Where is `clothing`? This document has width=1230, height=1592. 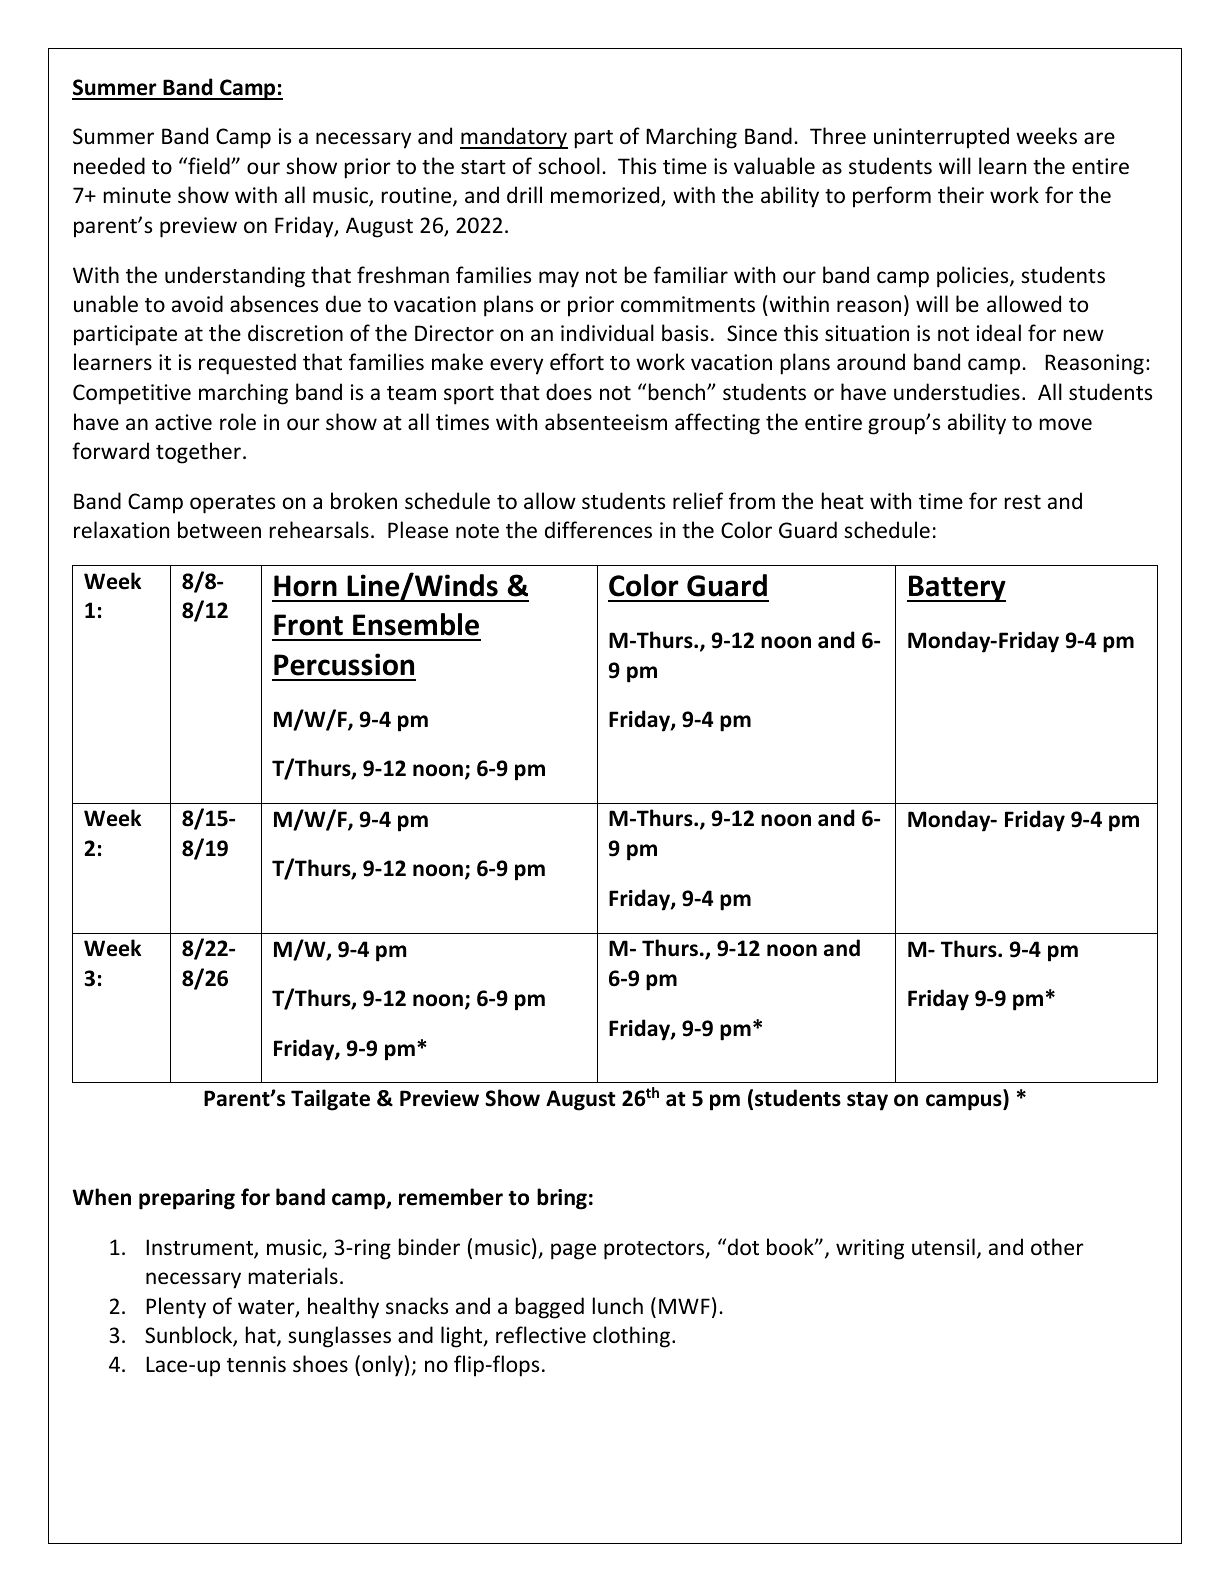 clothing is located at coordinates (631, 1337).
